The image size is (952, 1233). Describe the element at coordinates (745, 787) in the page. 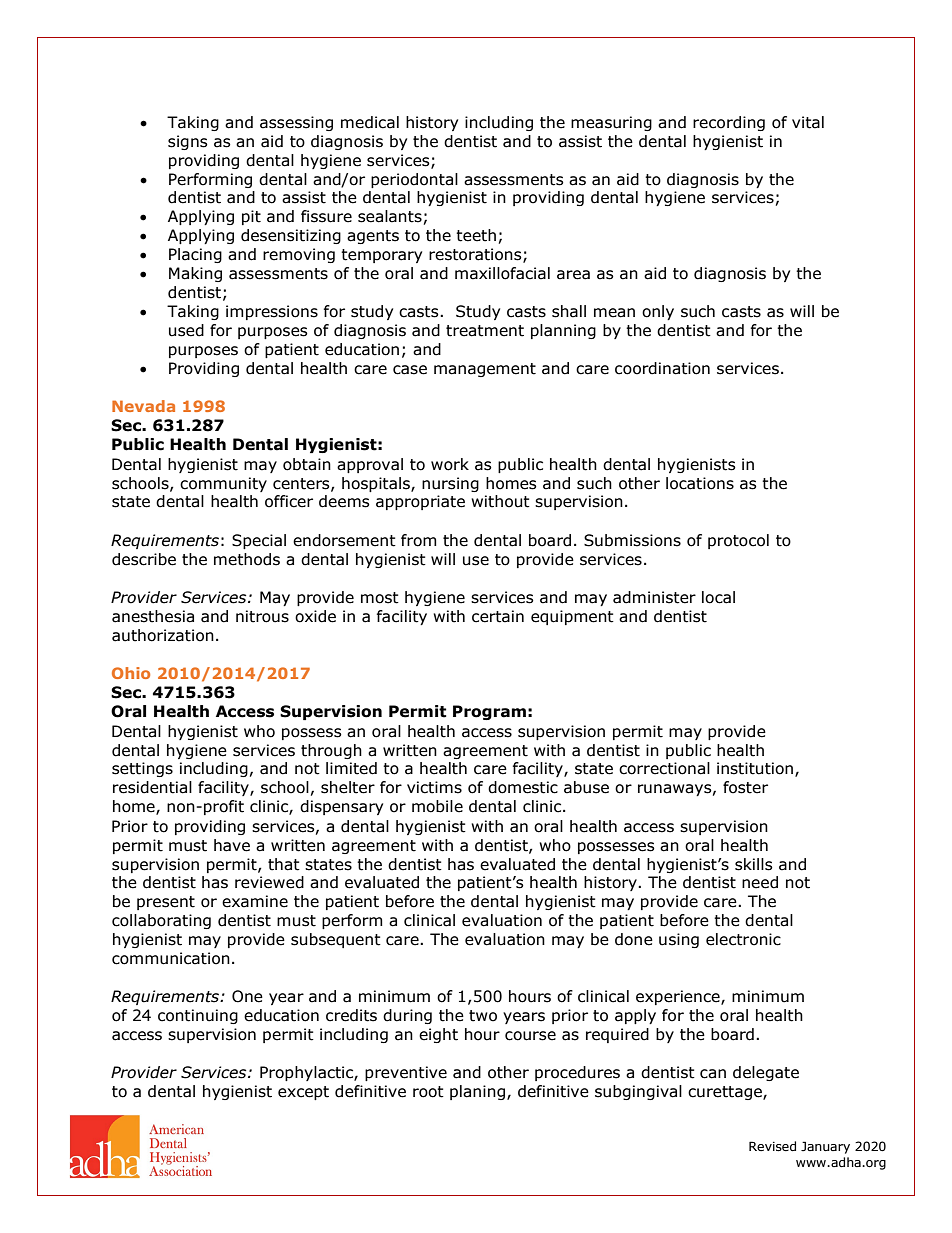

I see `foster` at that location.
